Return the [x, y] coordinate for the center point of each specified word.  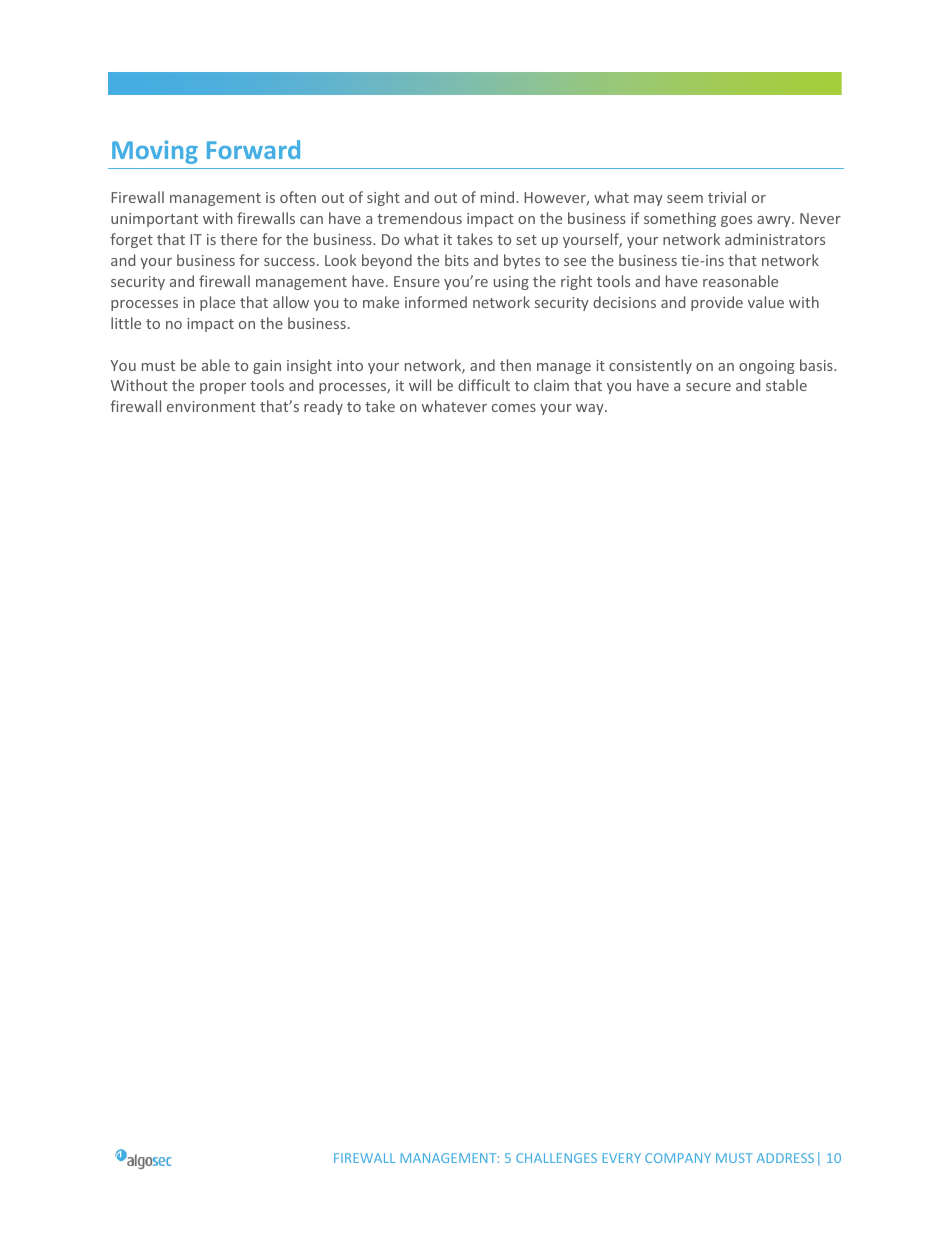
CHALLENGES [556, 1158]
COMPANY [678, 1158]
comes [514, 408]
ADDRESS [785, 1158]
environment [211, 406]
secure [708, 387]
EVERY [622, 1158]
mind [499, 197]
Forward [253, 149]
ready [323, 407]
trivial [727, 197]
